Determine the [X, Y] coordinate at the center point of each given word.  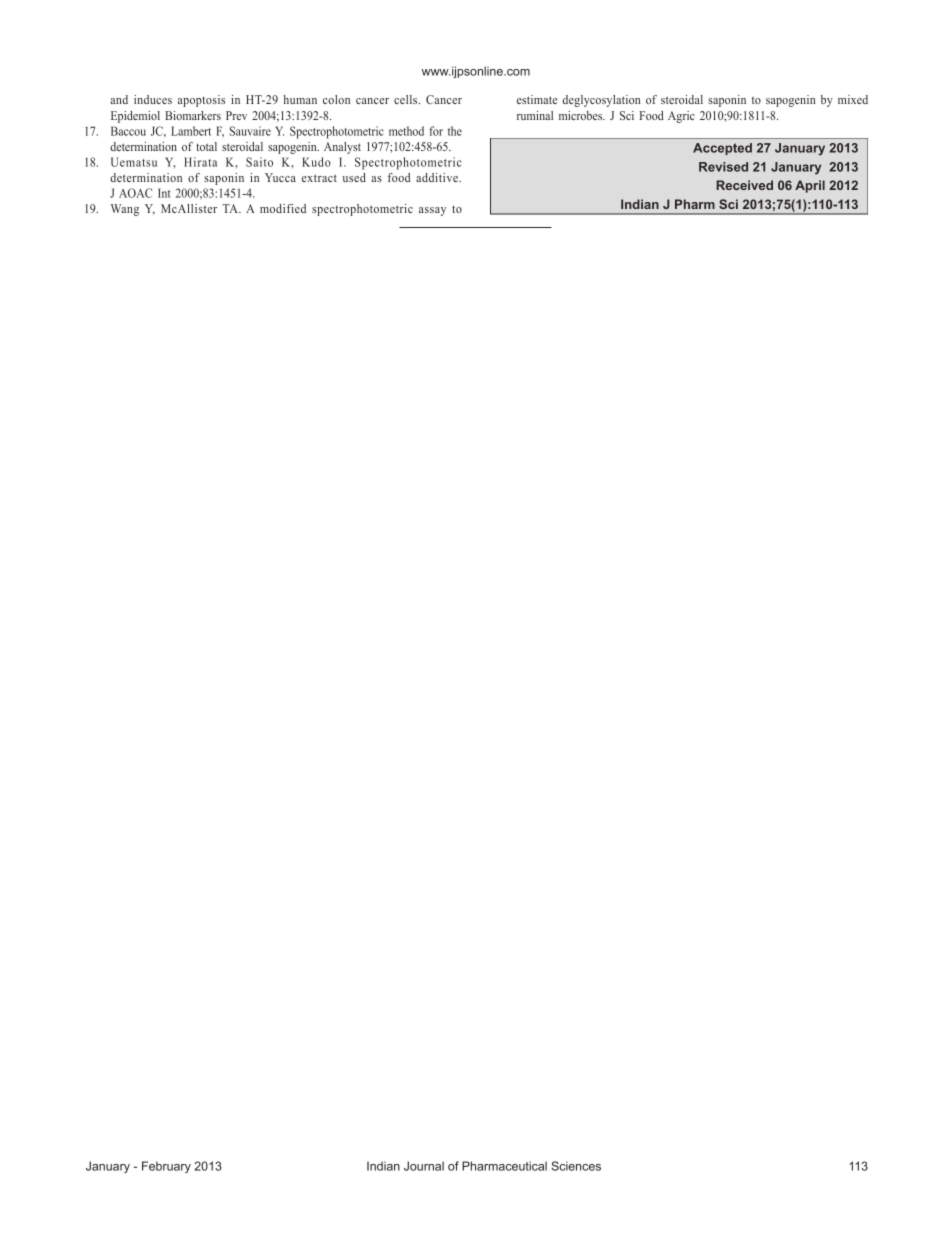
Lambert [191, 131]
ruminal [535, 115]
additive [438, 177]
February [166, 1167]
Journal [424, 1166]
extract [319, 178]
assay [432, 211]
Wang [125, 210]
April [810, 186]
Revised [723, 167]
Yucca [280, 177]
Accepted [722, 149]
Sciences [576, 1166]
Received [744, 185]
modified [283, 208]
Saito [259, 162]
